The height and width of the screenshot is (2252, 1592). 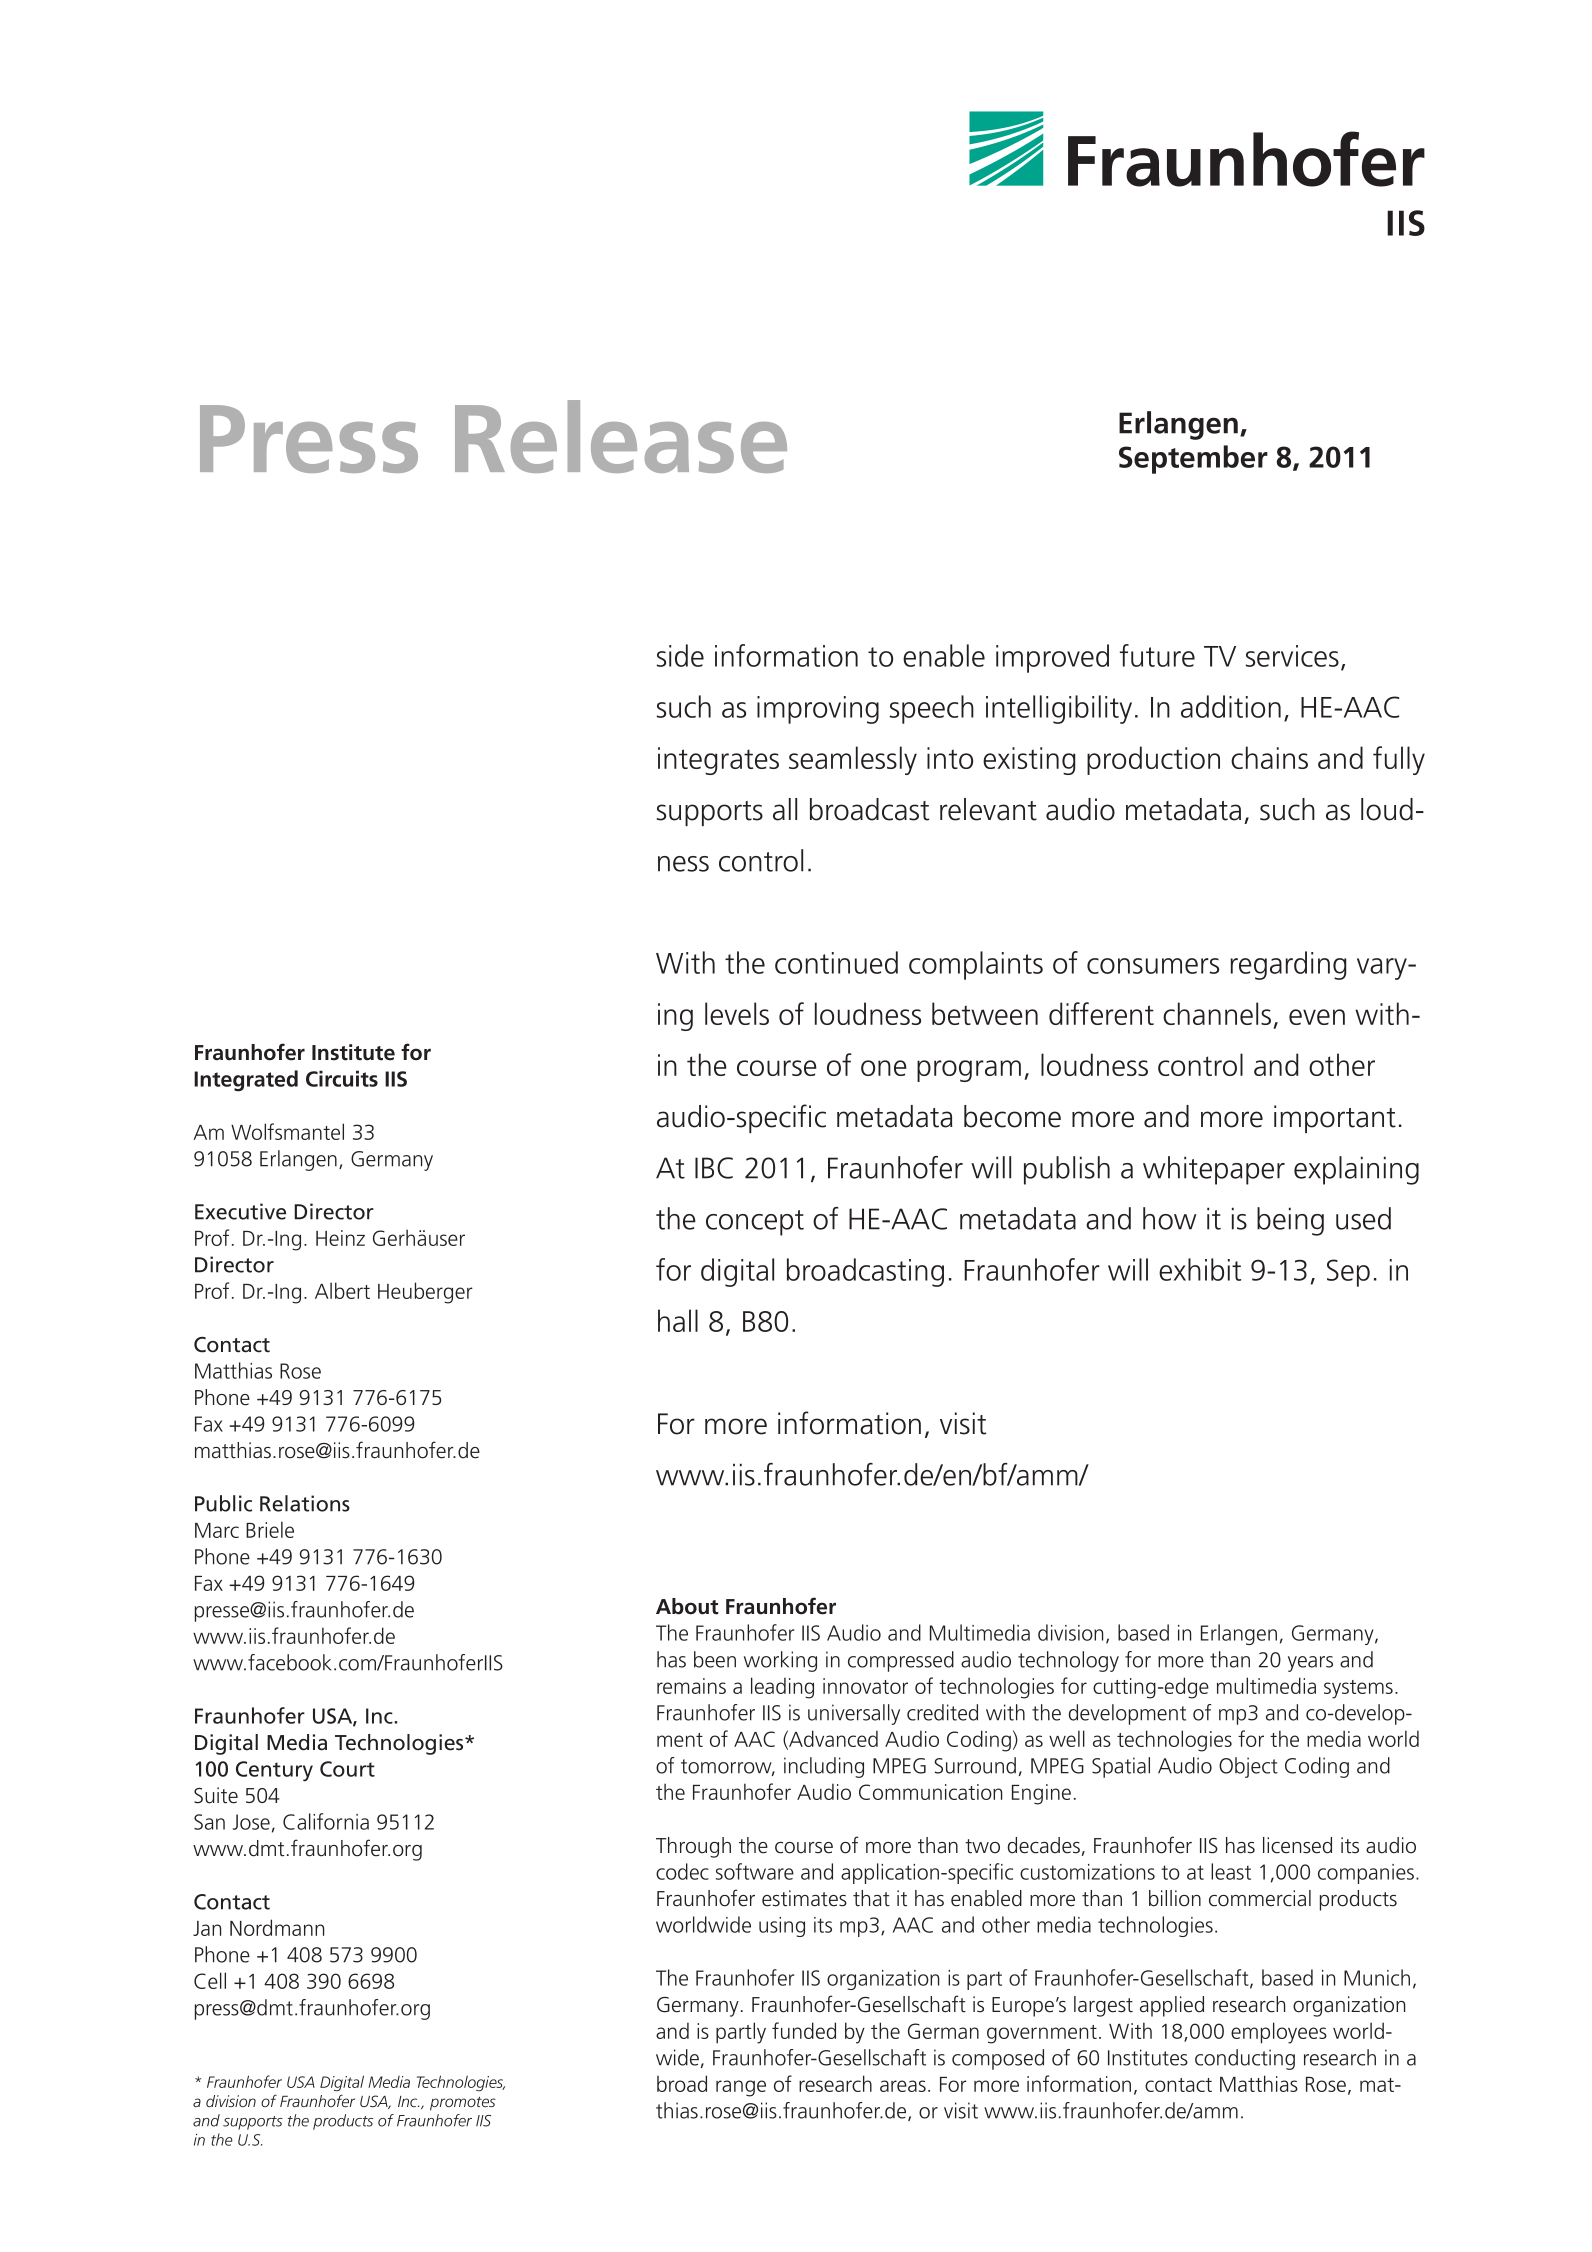 I want to click on September, so click(x=1193, y=459).
